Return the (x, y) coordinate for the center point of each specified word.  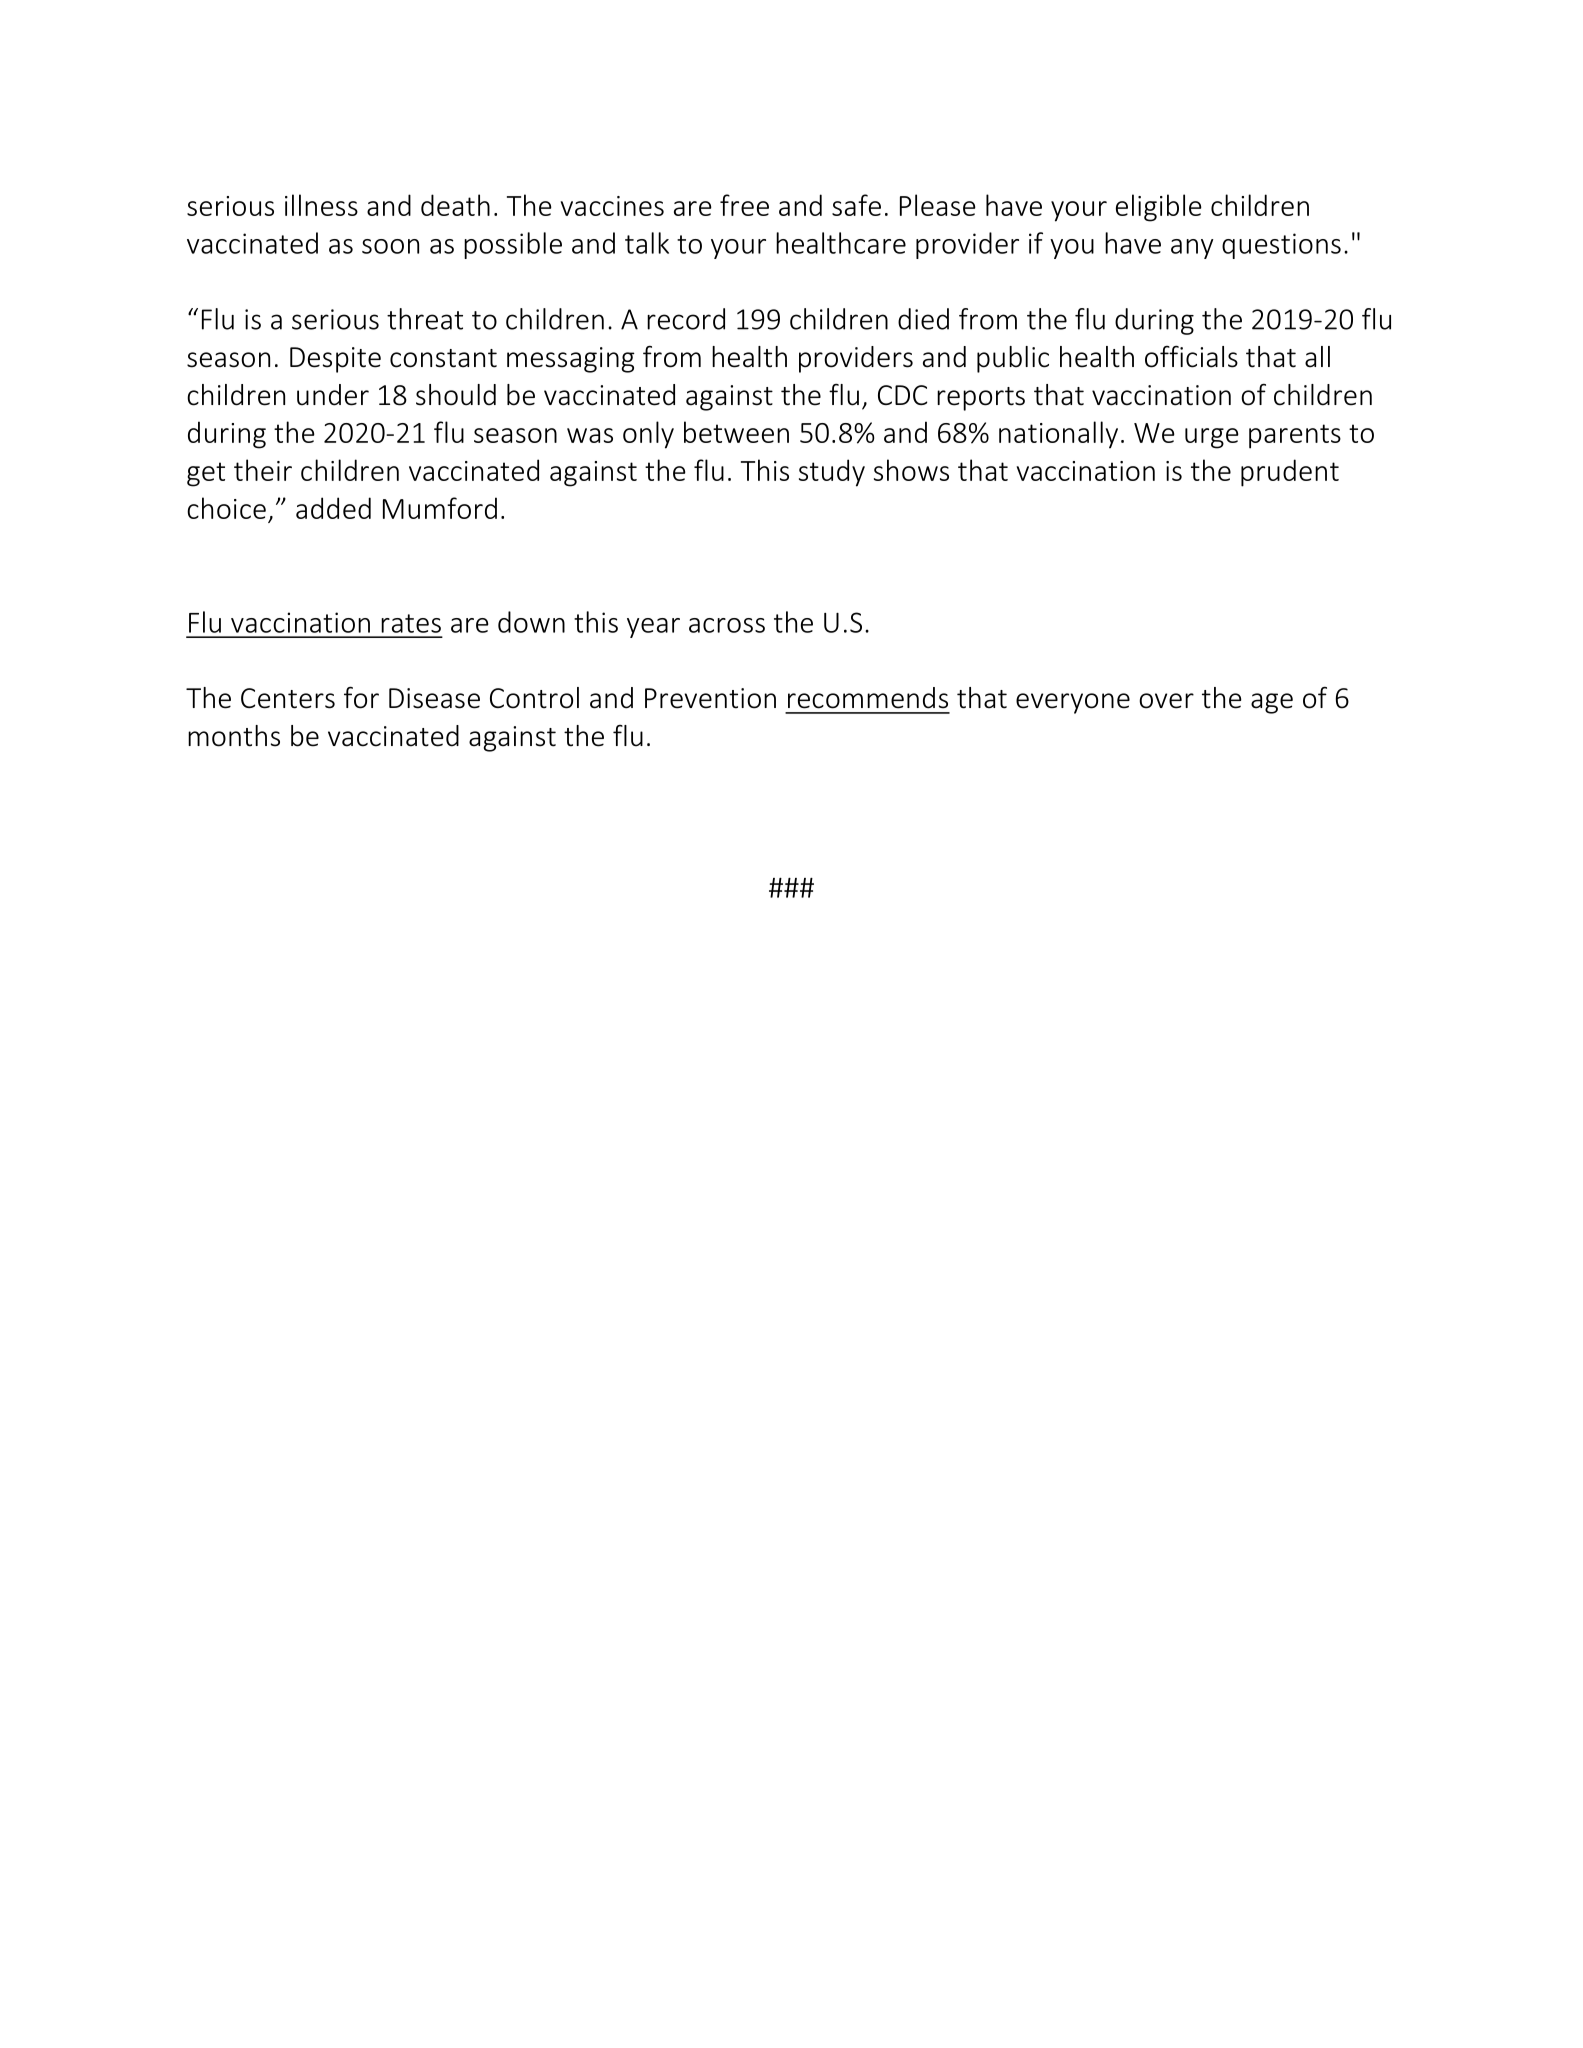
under (333, 395)
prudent (1290, 473)
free (744, 205)
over (1166, 701)
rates (411, 623)
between (736, 432)
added (333, 508)
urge (1212, 438)
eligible (1159, 208)
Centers (288, 698)
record (686, 319)
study (832, 473)
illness (321, 205)
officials (1191, 357)
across (727, 625)
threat (425, 319)
